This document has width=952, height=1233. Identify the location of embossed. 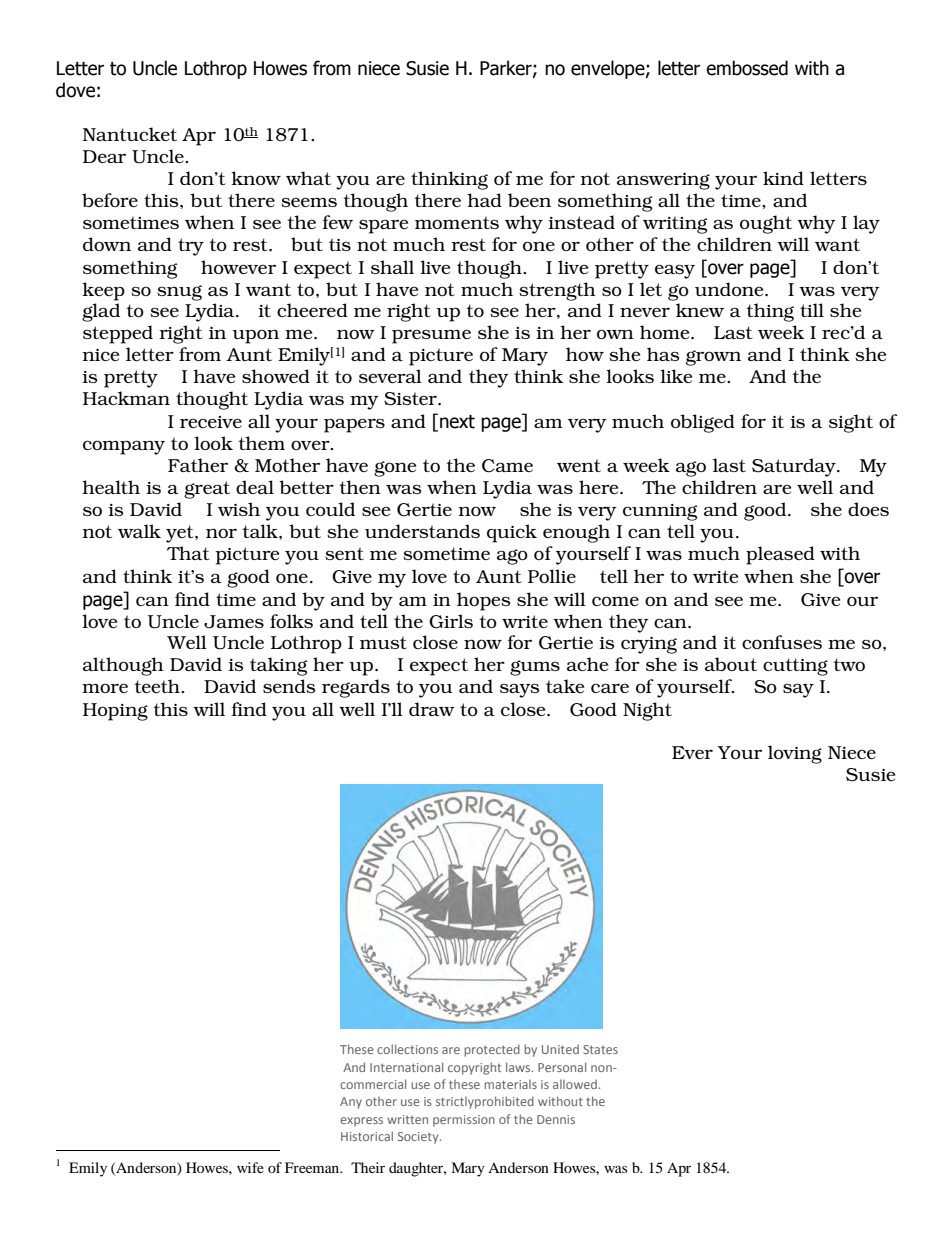
(747, 68).
